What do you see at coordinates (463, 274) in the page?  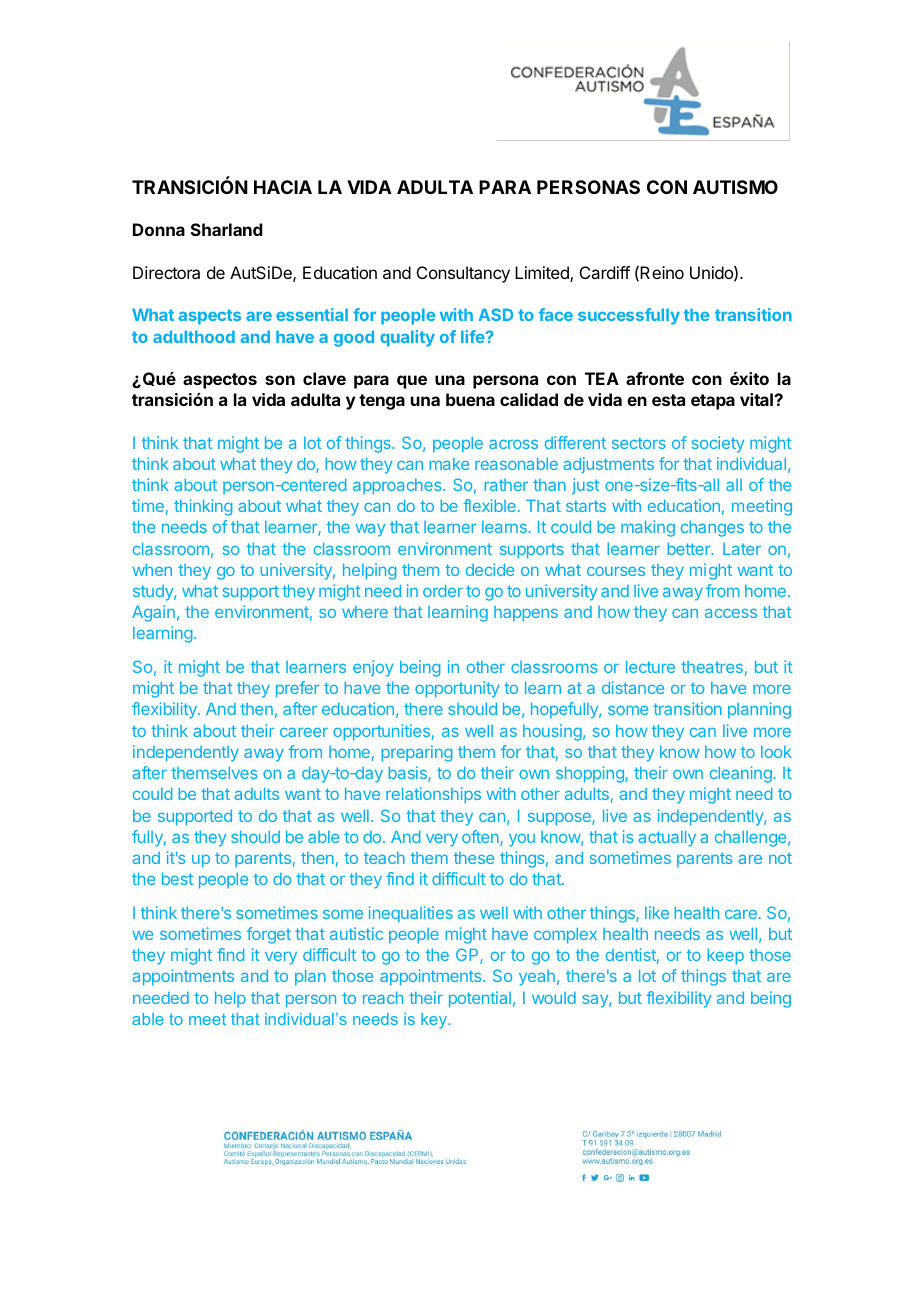 I see `Consultancy` at bounding box center [463, 274].
